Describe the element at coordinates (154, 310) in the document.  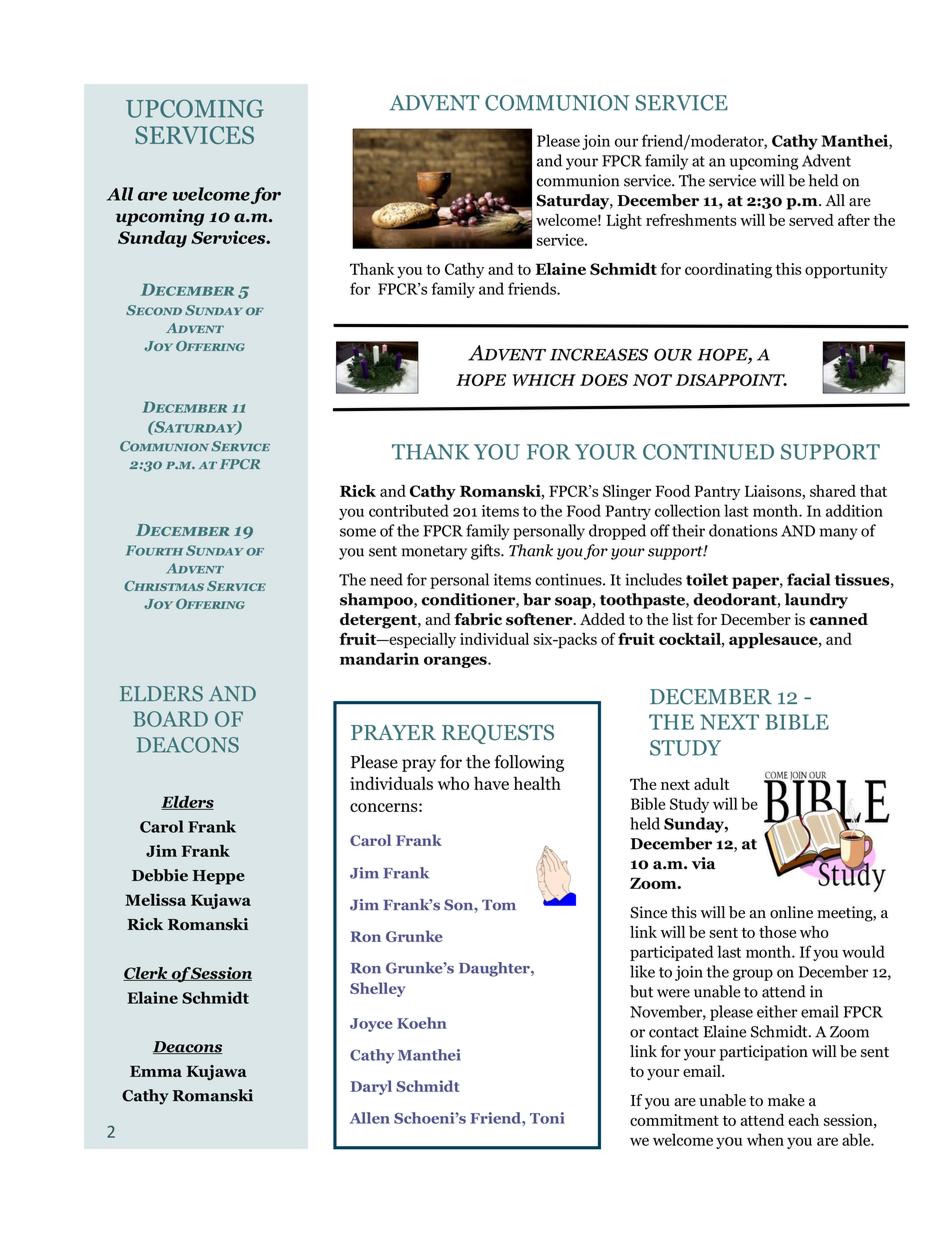
I see `Second` at that location.
